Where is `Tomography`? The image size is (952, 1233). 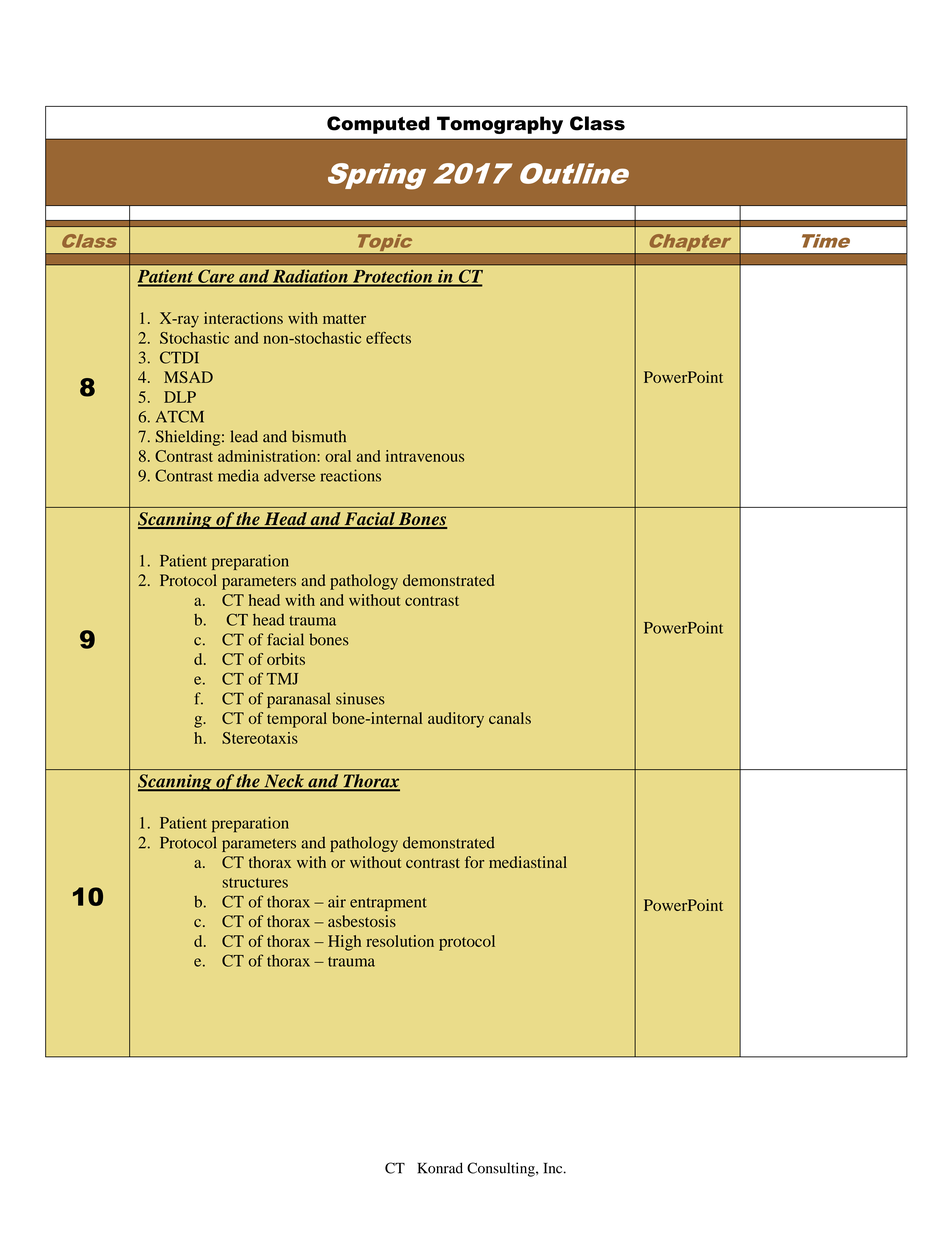 Tomography is located at coordinates (500, 125).
